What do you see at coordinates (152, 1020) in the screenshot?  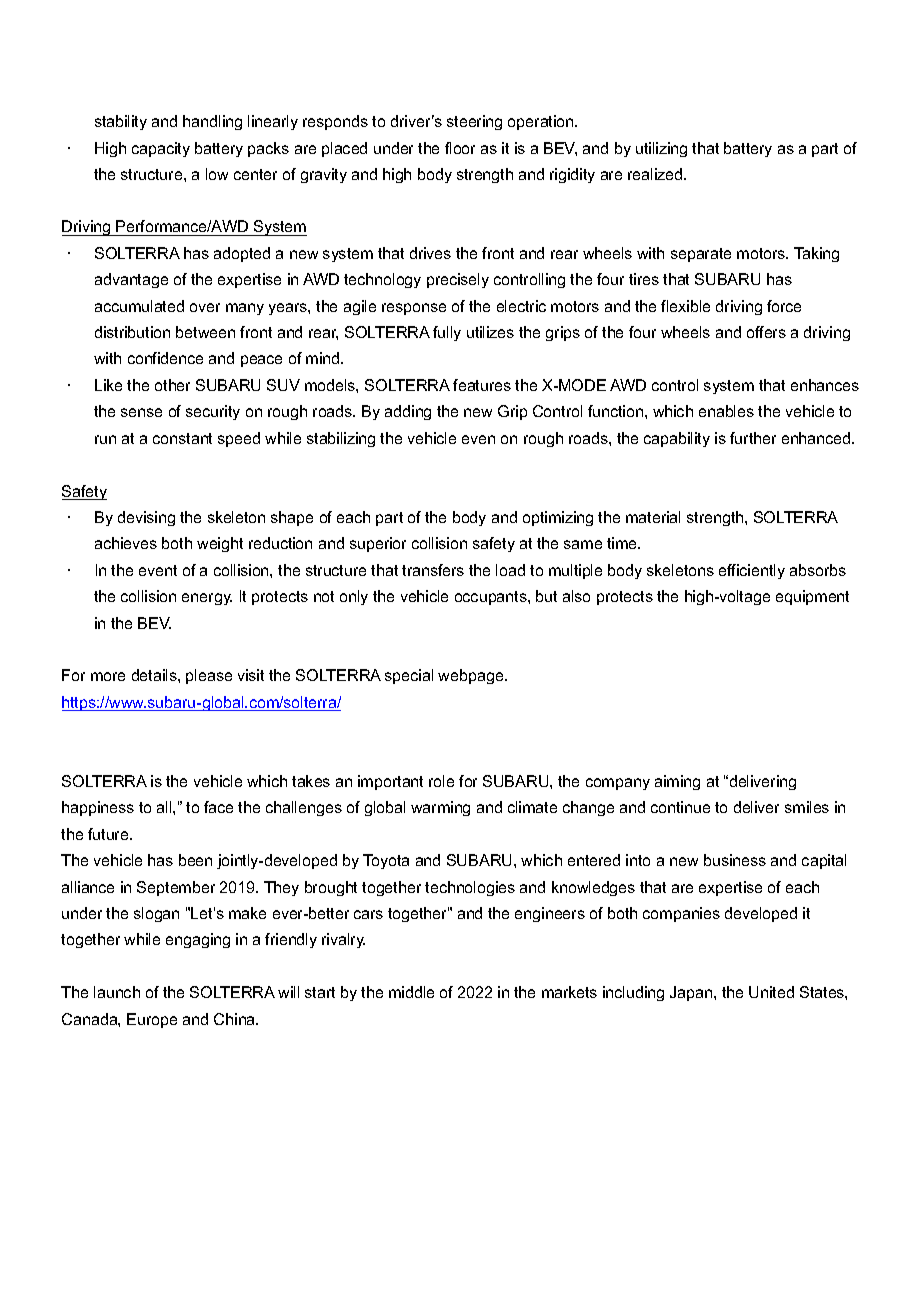 I see `Europe` at bounding box center [152, 1020].
